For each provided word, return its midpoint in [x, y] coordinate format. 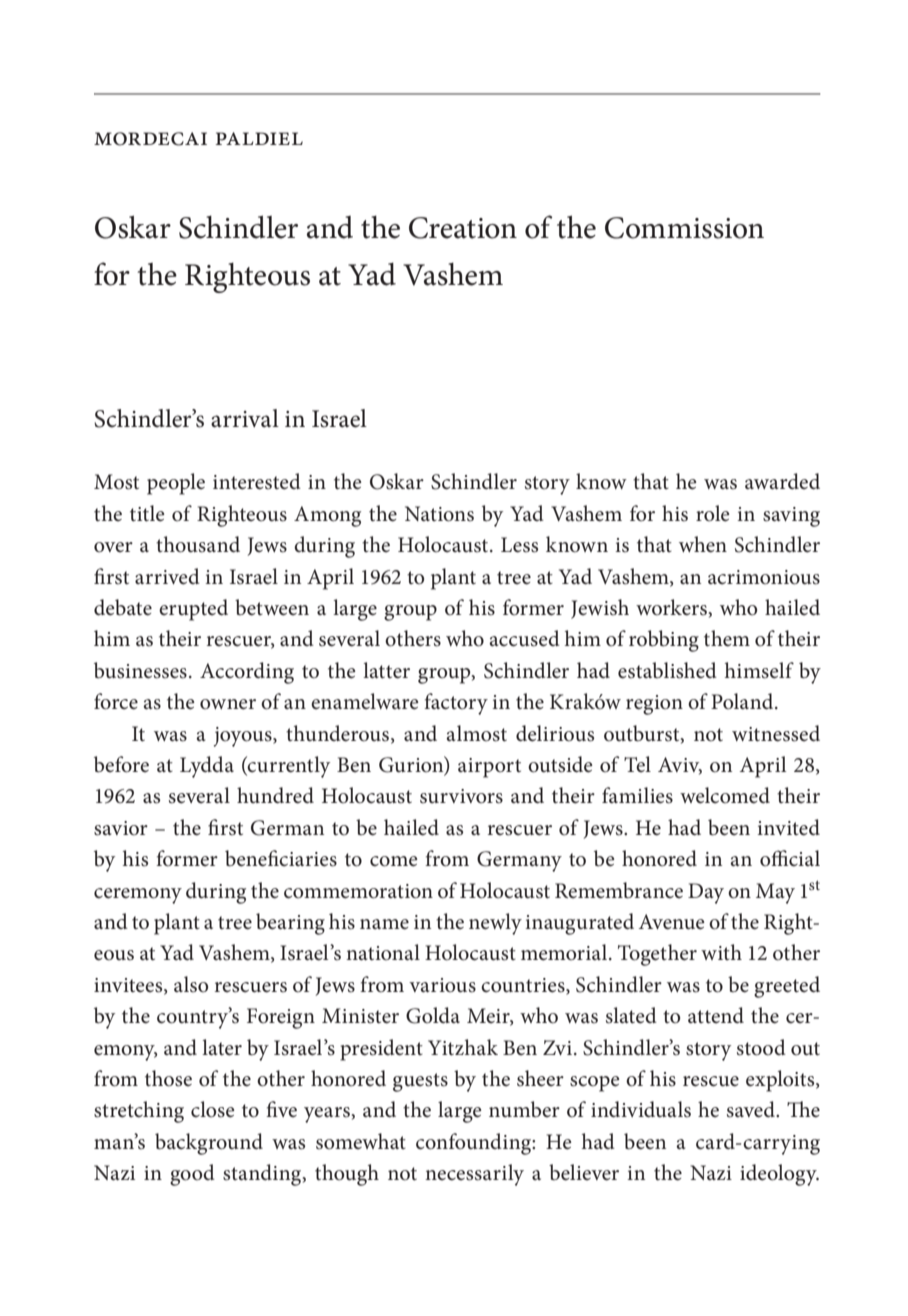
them [727, 638]
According [247, 673]
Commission [684, 228]
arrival [245, 418]
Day [706, 893]
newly [495, 924]
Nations [439, 514]
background [209, 1144]
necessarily [474, 1175]
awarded [782, 481]
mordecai [150, 139]
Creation [463, 228]
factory [456, 704]
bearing [290, 924]
